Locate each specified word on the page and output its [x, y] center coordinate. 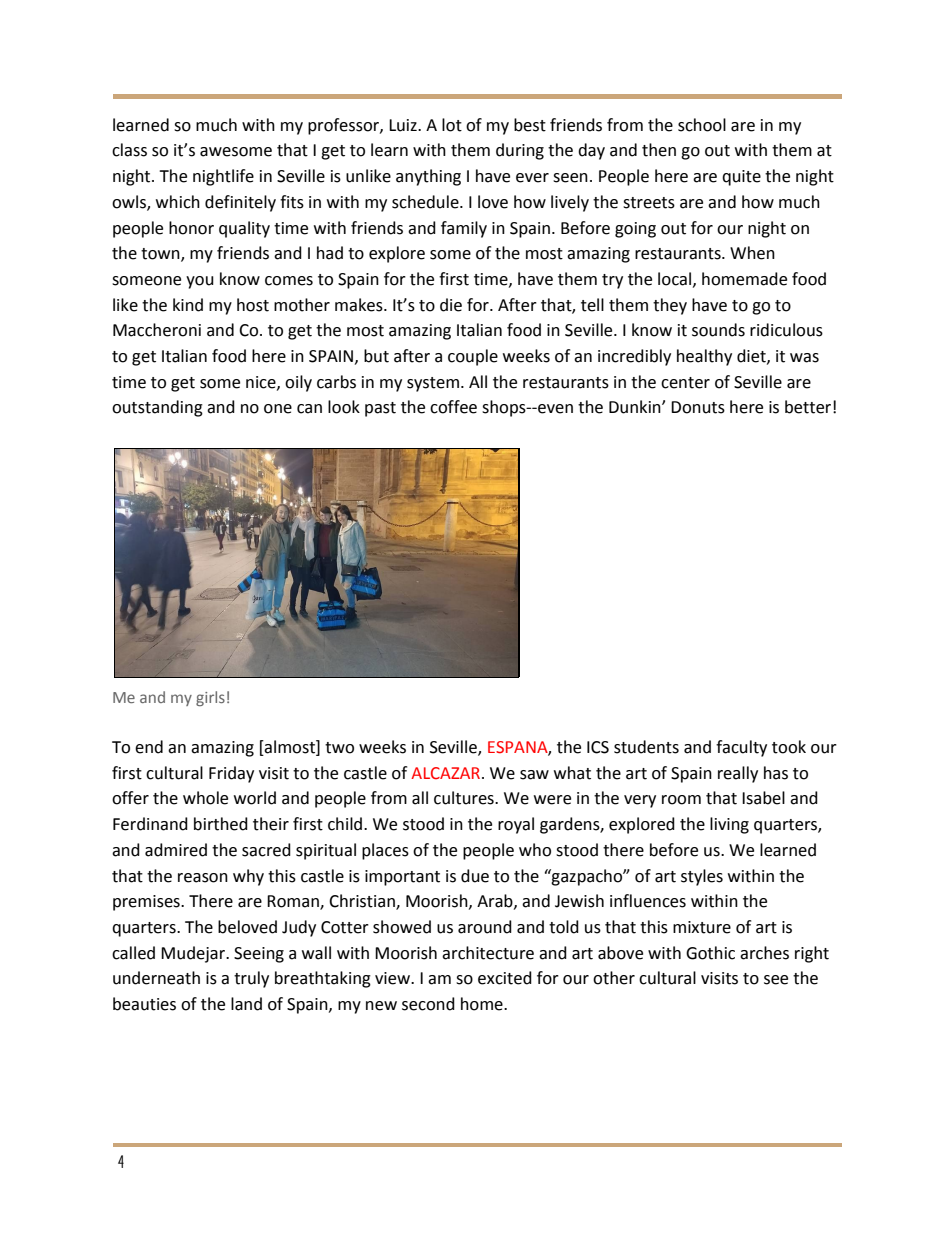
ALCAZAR [445, 773]
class [129, 150]
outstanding [157, 408]
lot [452, 125]
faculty [741, 748]
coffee [453, 407]
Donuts [698, 407]
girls [210, 698]
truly [251, 979]
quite [741, 178]
